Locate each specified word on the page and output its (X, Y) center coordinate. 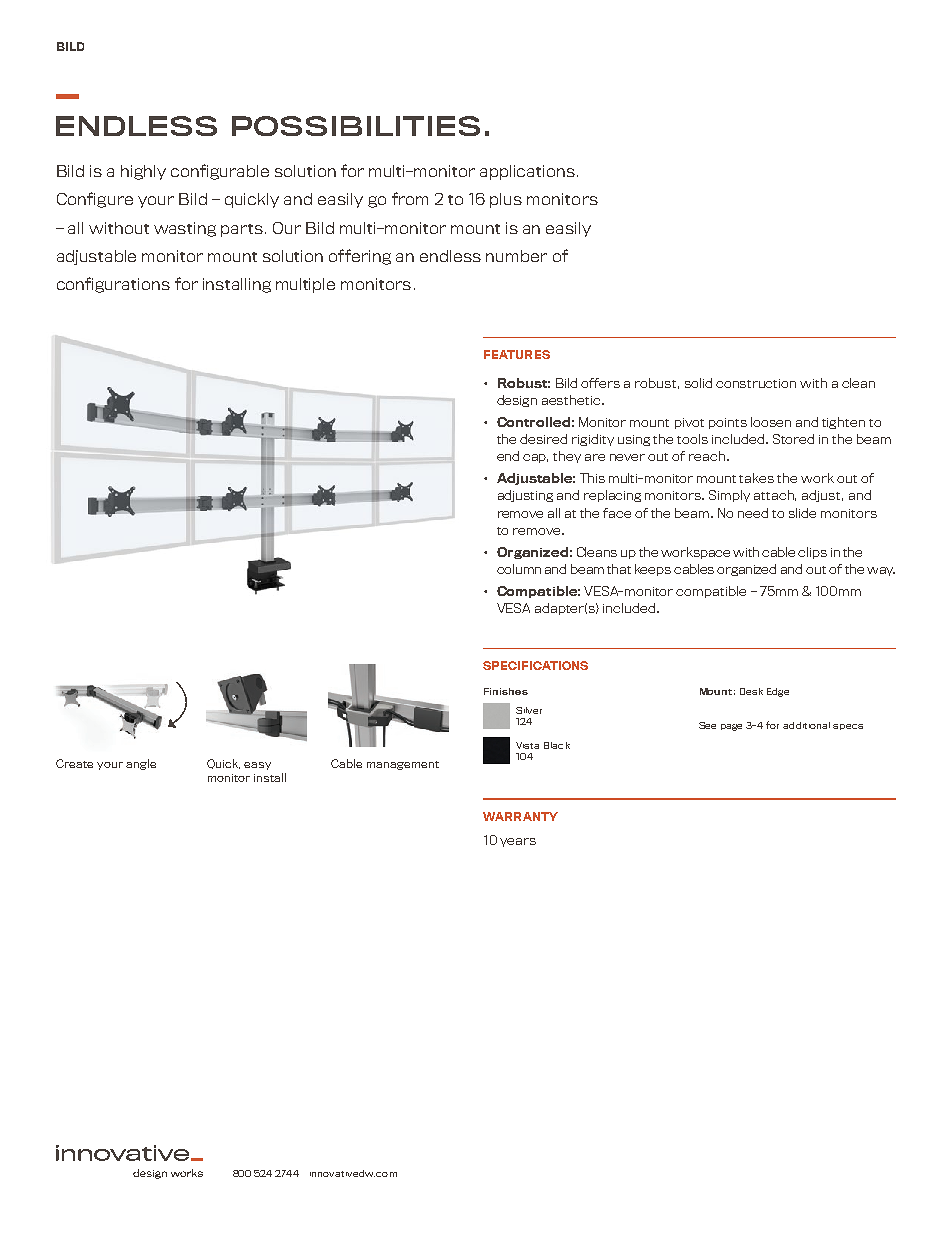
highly (143, 172)
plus (506, 200)
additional (806, 725)
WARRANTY (520, 816)
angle (141, 764)
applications (527, 172)
